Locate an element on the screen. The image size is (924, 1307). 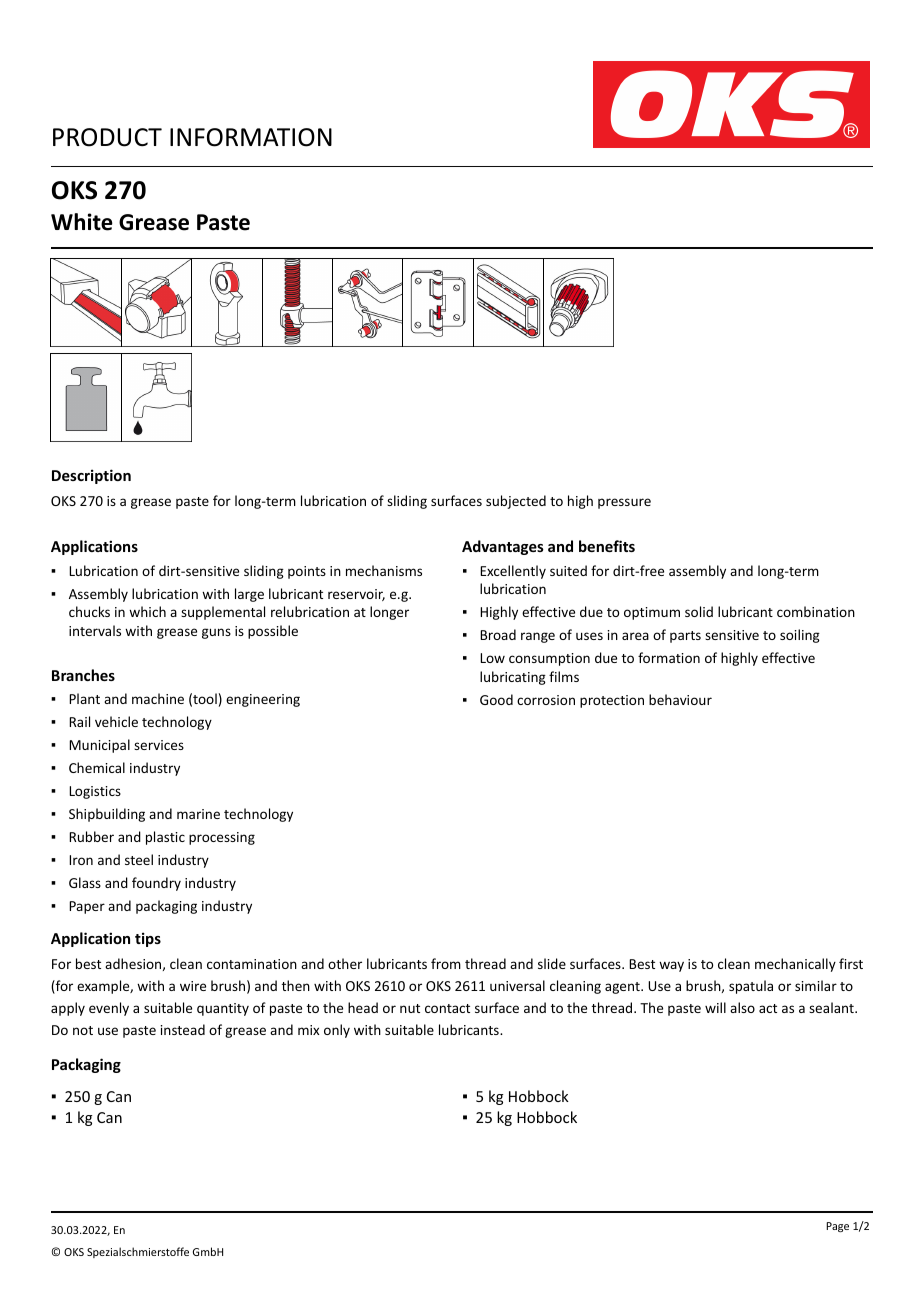
White is located at coordinates (82, 222).
